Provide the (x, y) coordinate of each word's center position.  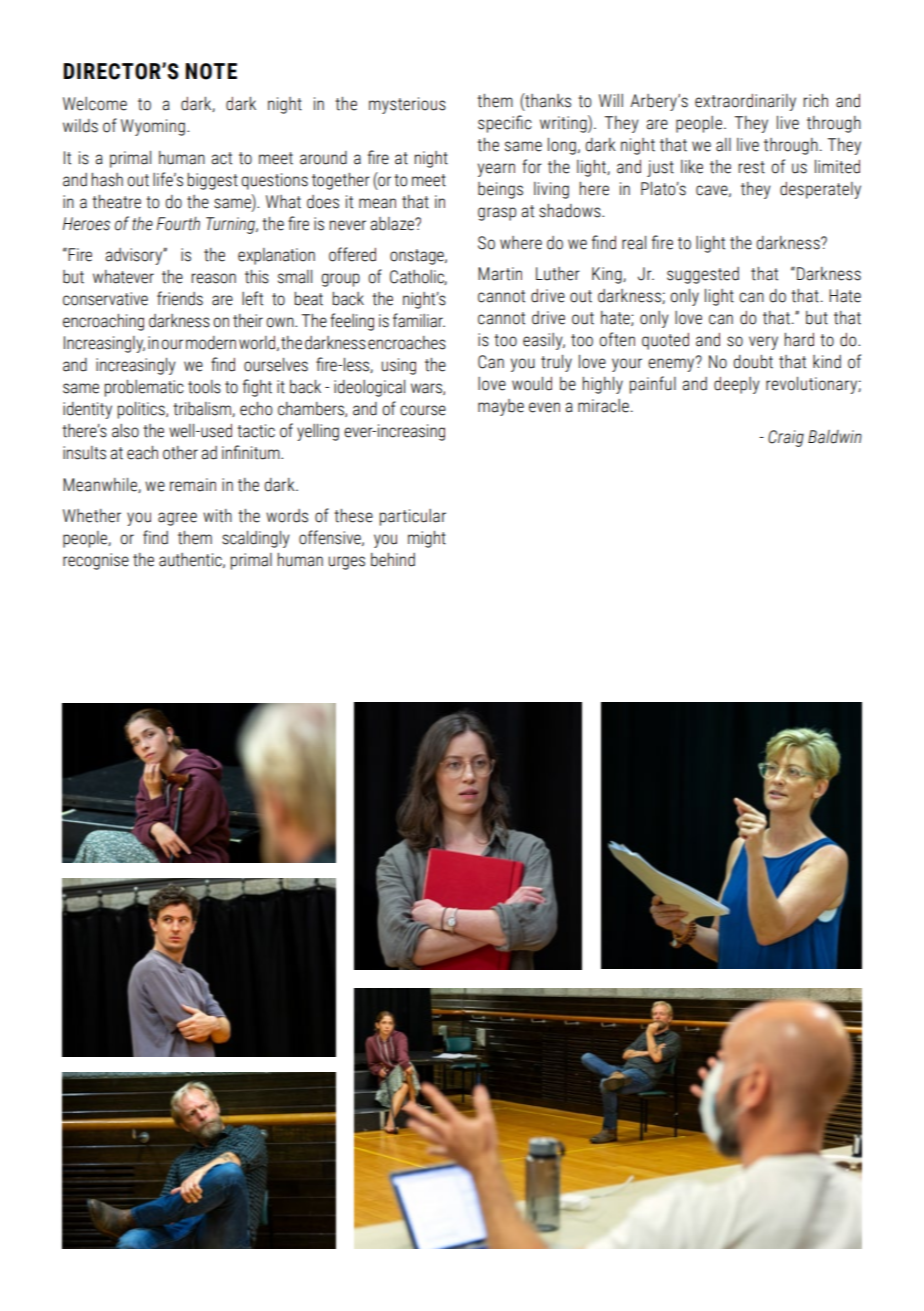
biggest (213, 181)
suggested (703, 275)
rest (752, 167)
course (423, 410)
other (180, 453)
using (398, 366)
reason (214, 278)
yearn (496, 170)
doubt (753, 362)
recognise (96, 561)
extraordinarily (745, 102)
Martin (500, 274)
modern (211, 343)
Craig (786, 438)
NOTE (211, 71)
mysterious (407, 105)
